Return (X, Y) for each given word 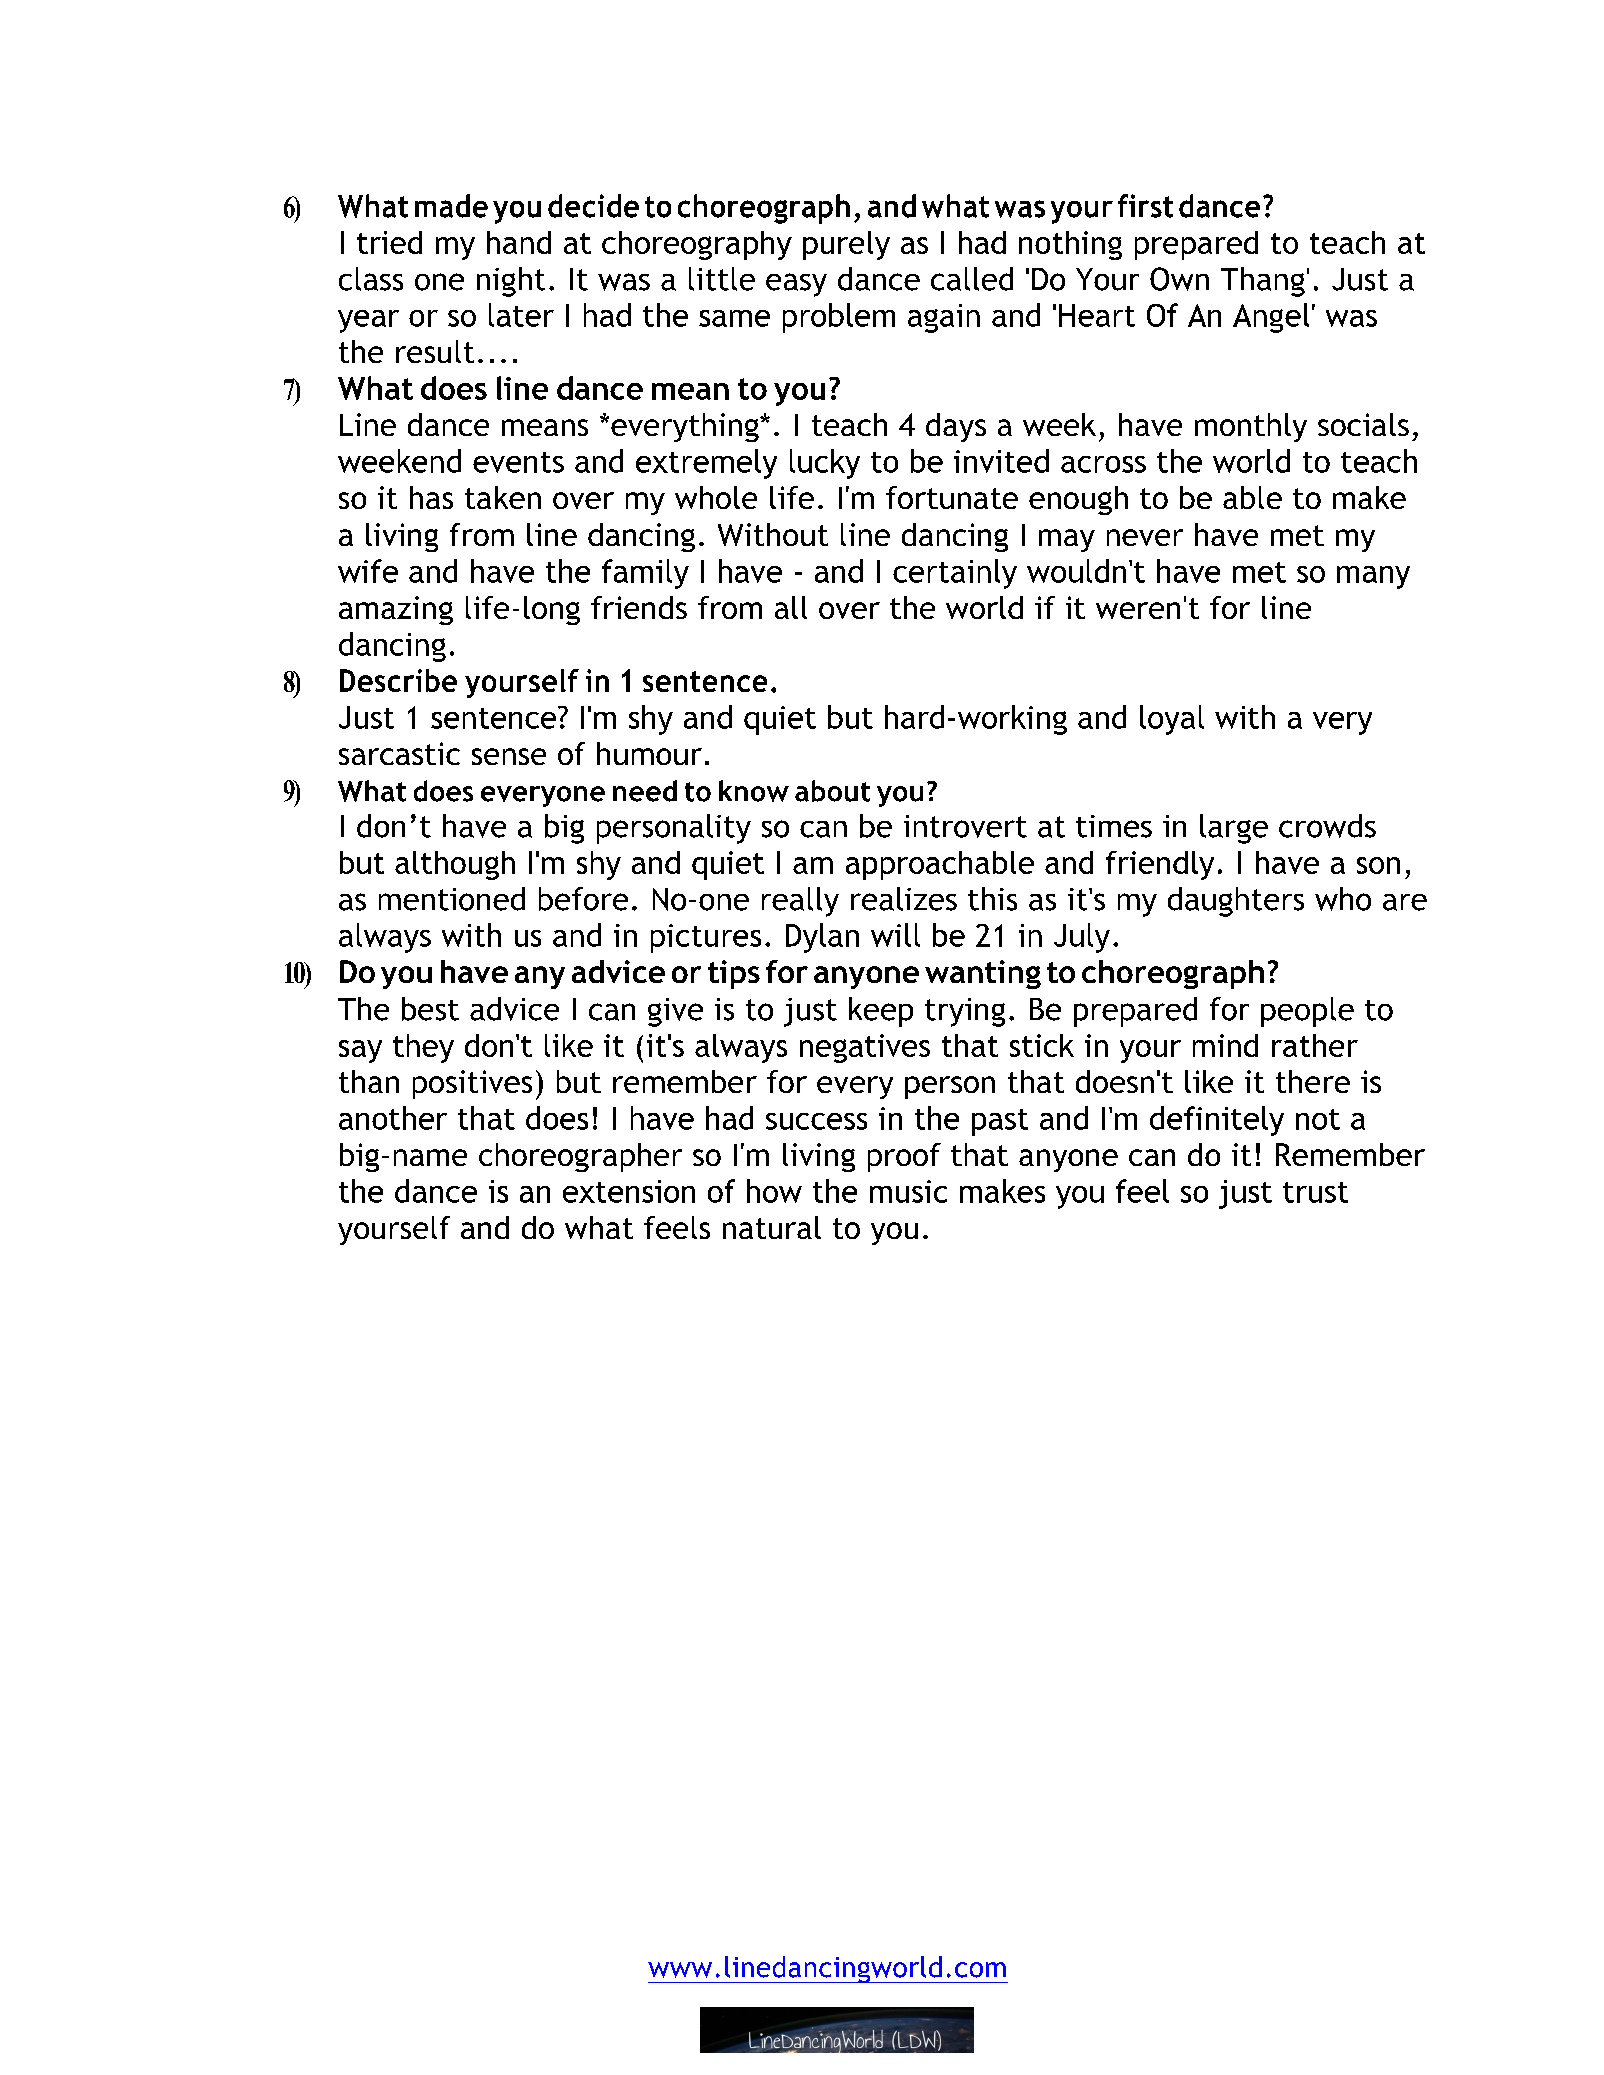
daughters (1236, 902)
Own (1179, 279)
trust (1315, 1192)
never (1145, 537)
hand (519, 242)
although (455, 865)
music (908, 1191)
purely (846, 245)
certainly (955, 574)
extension (629, 1191)
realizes (904, 899)
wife (368, 571)
